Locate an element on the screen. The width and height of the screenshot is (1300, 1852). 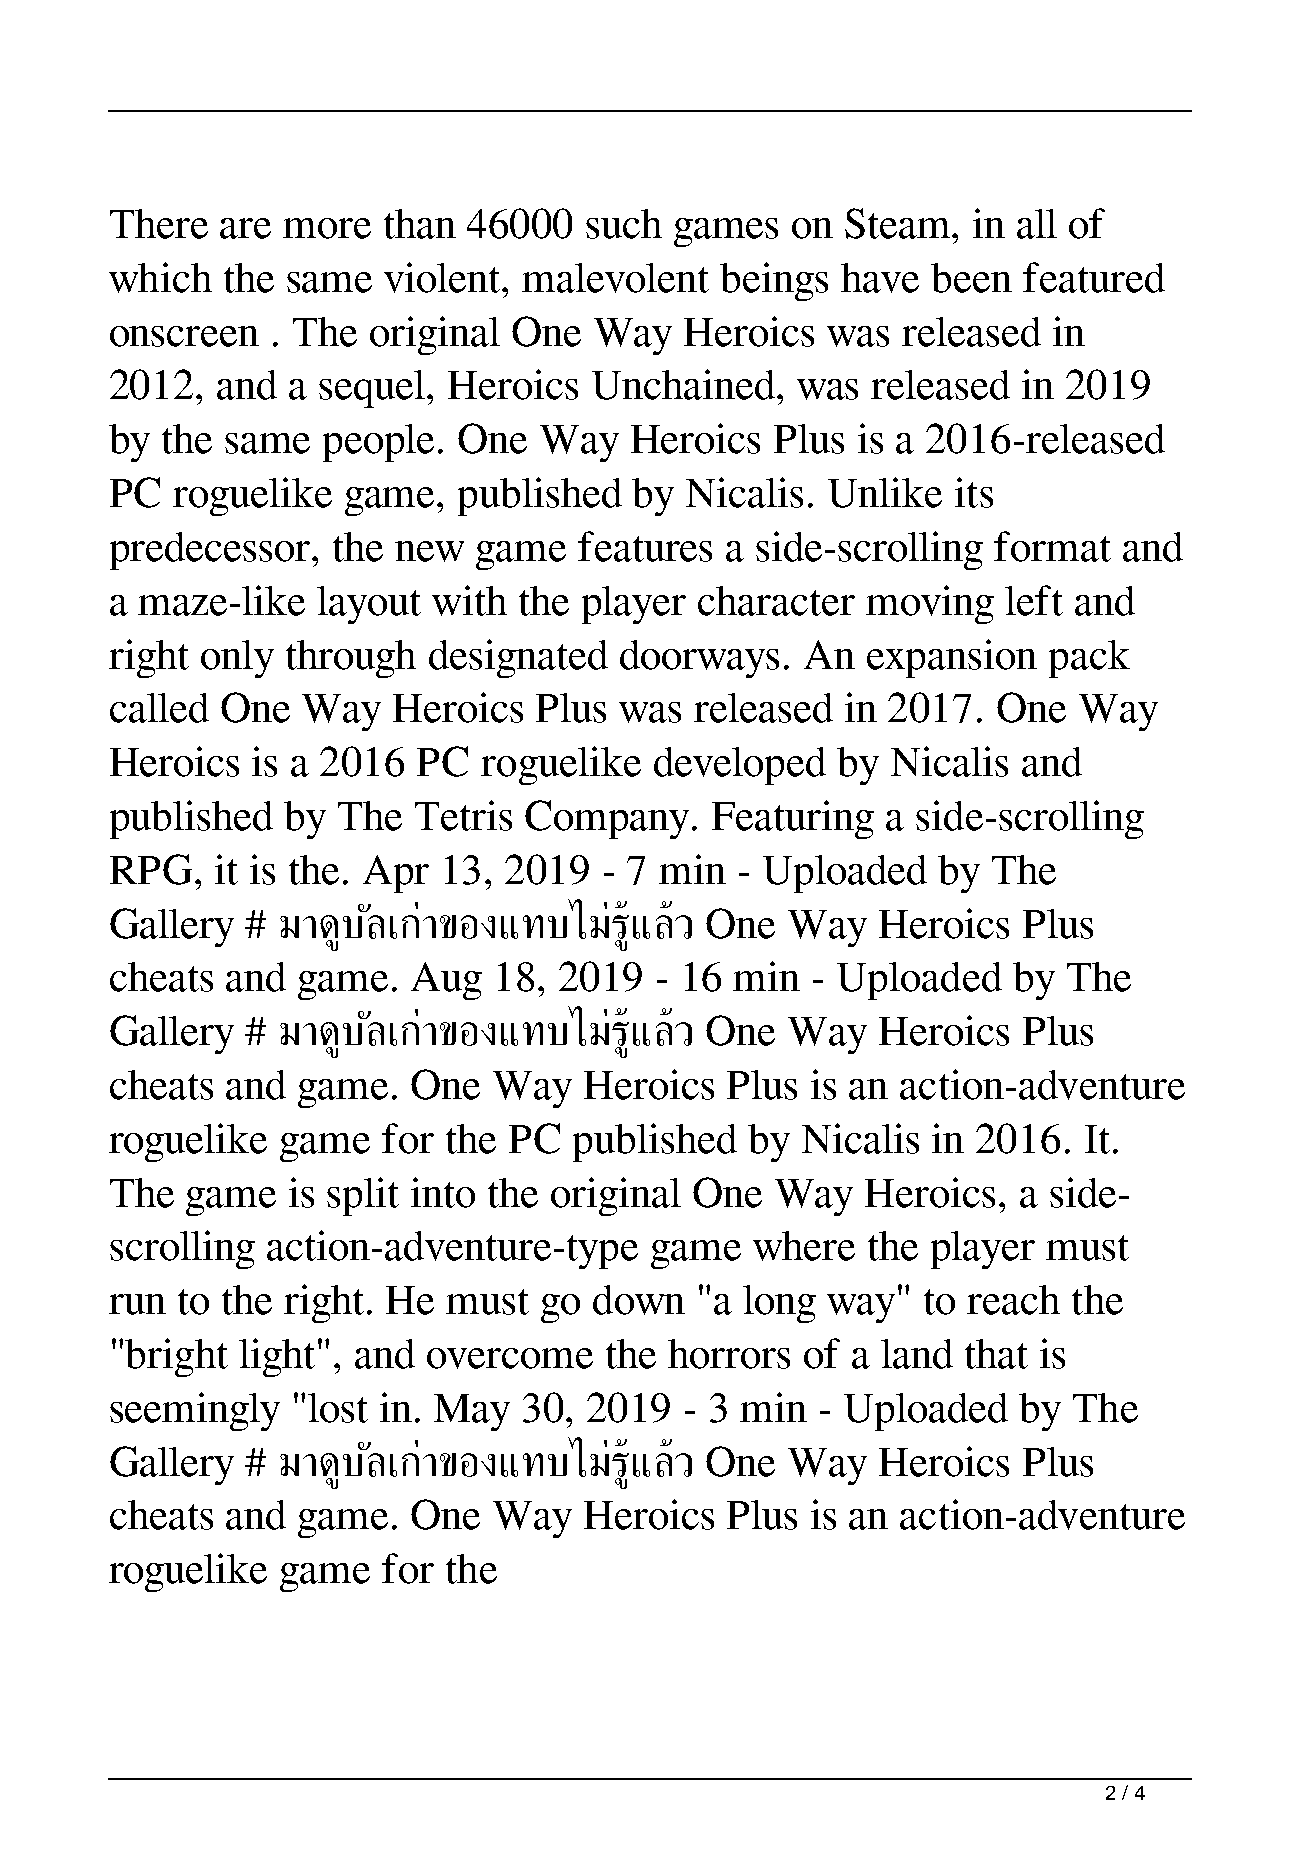
doorways is located at coordinates (699, 659).
